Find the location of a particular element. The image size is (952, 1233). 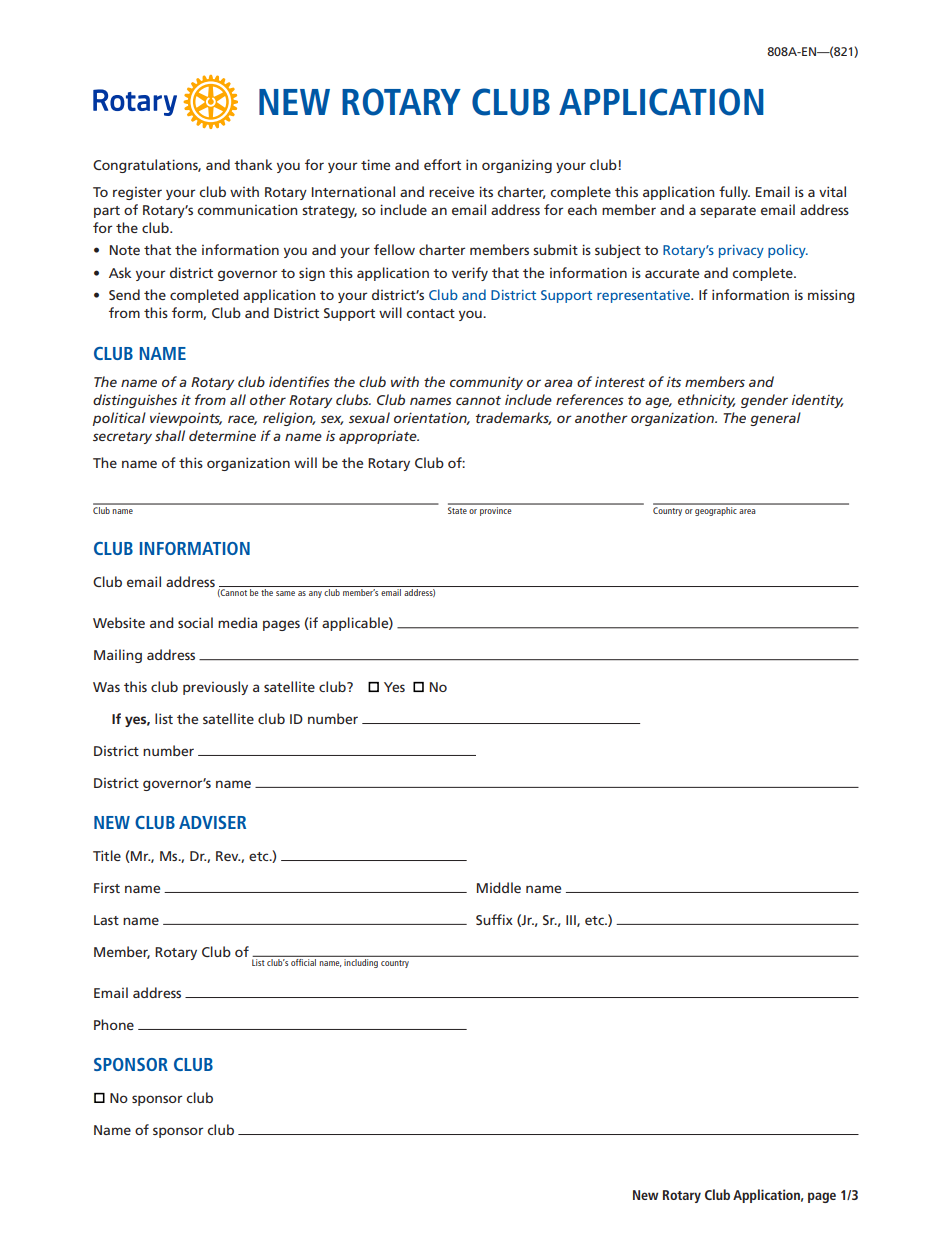

geographic is located at coordinates (716, 510).
